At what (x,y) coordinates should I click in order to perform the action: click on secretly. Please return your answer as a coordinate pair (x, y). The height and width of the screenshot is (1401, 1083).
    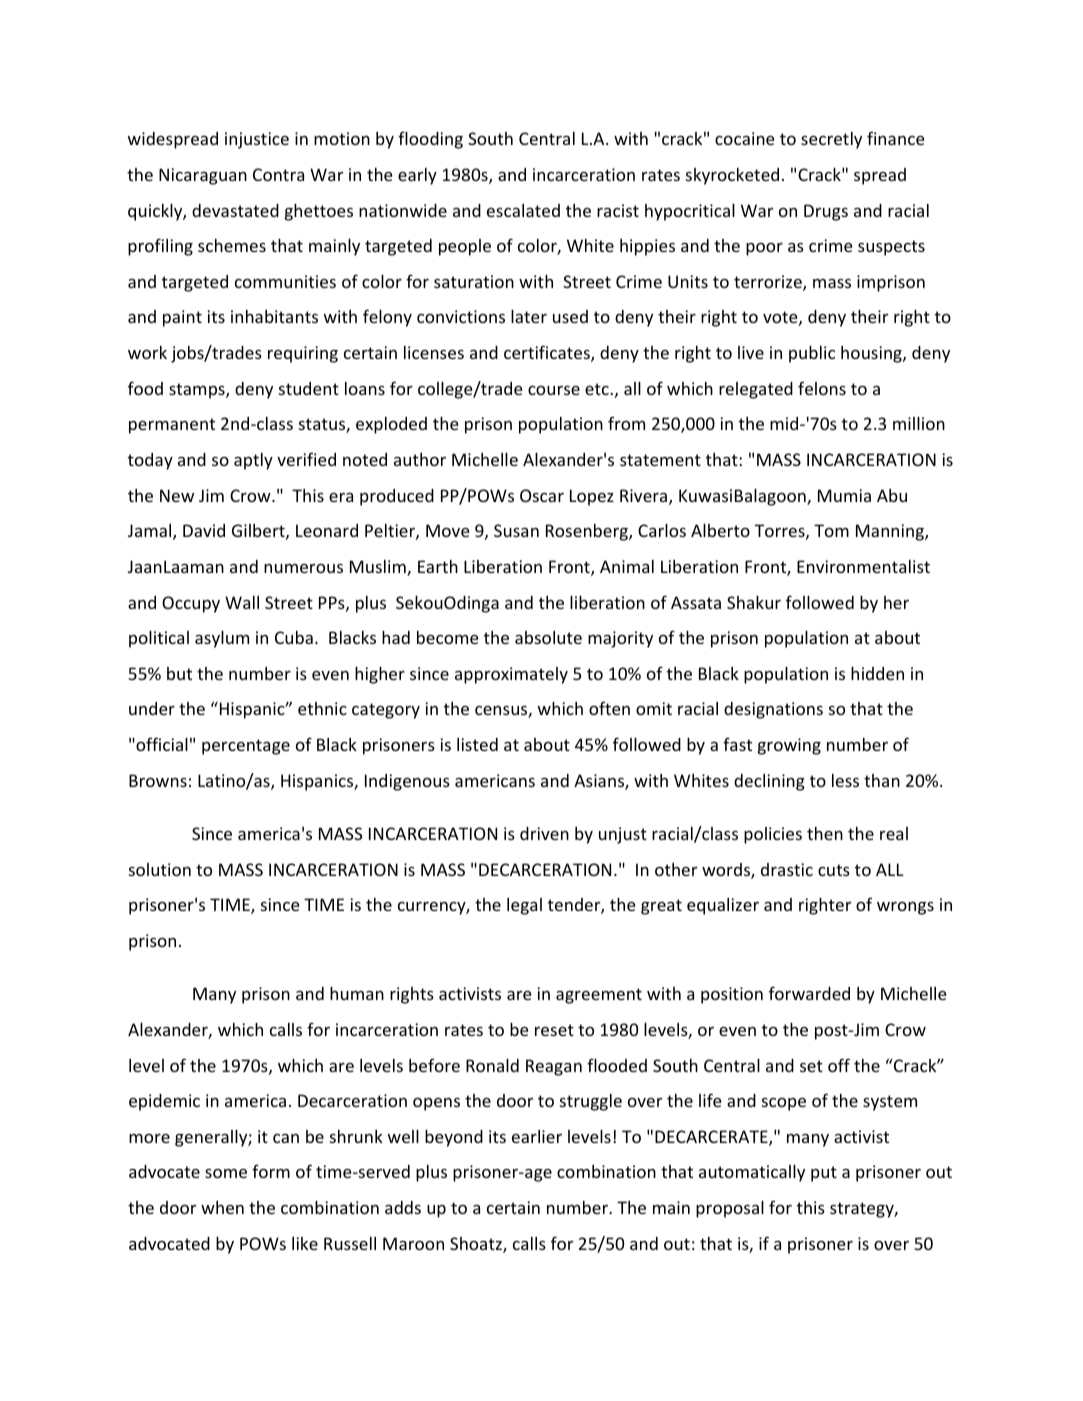
    Looking at the image, I should click on (831, 140).
